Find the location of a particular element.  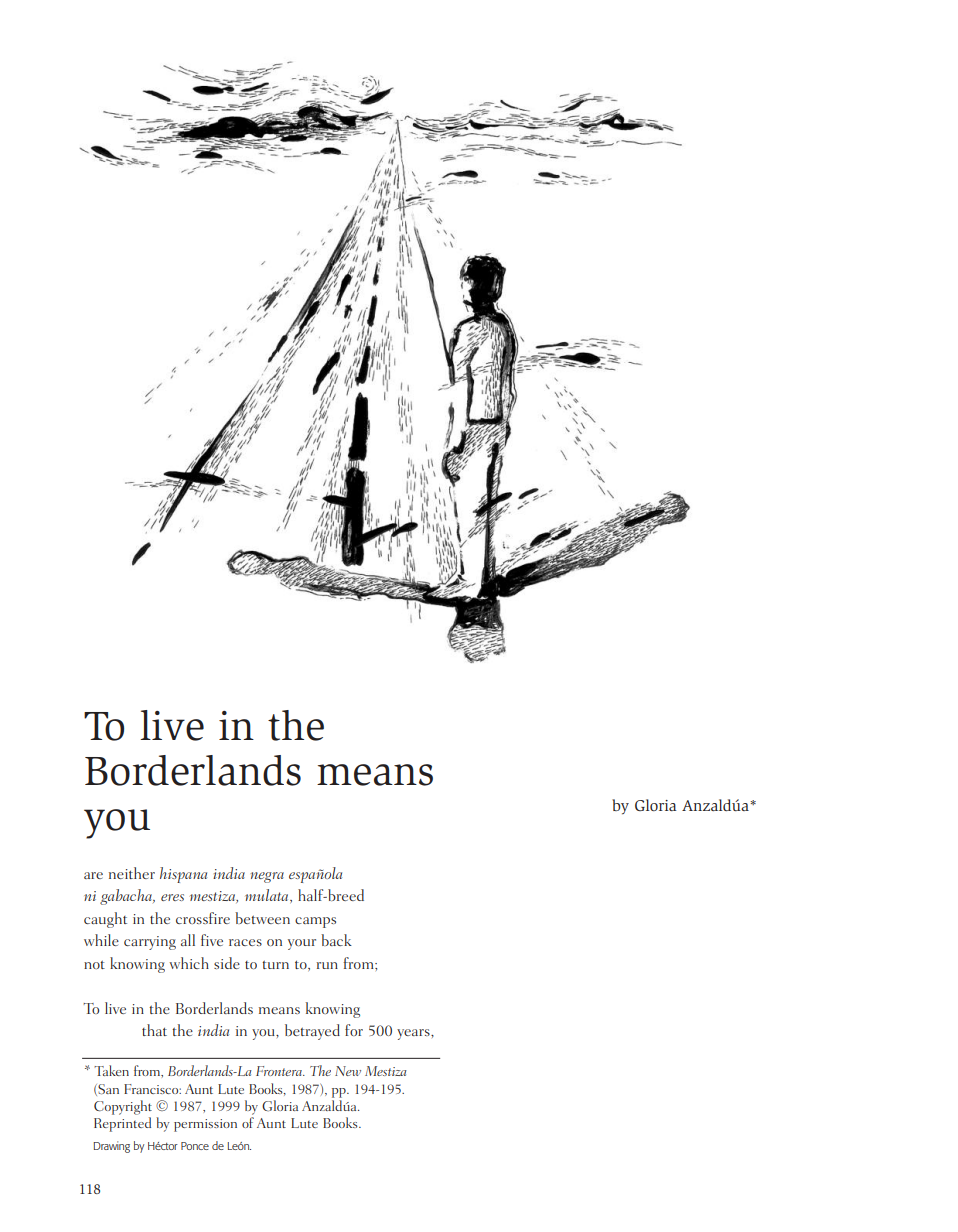

Drawing is located at coordinates (111, 1147).
